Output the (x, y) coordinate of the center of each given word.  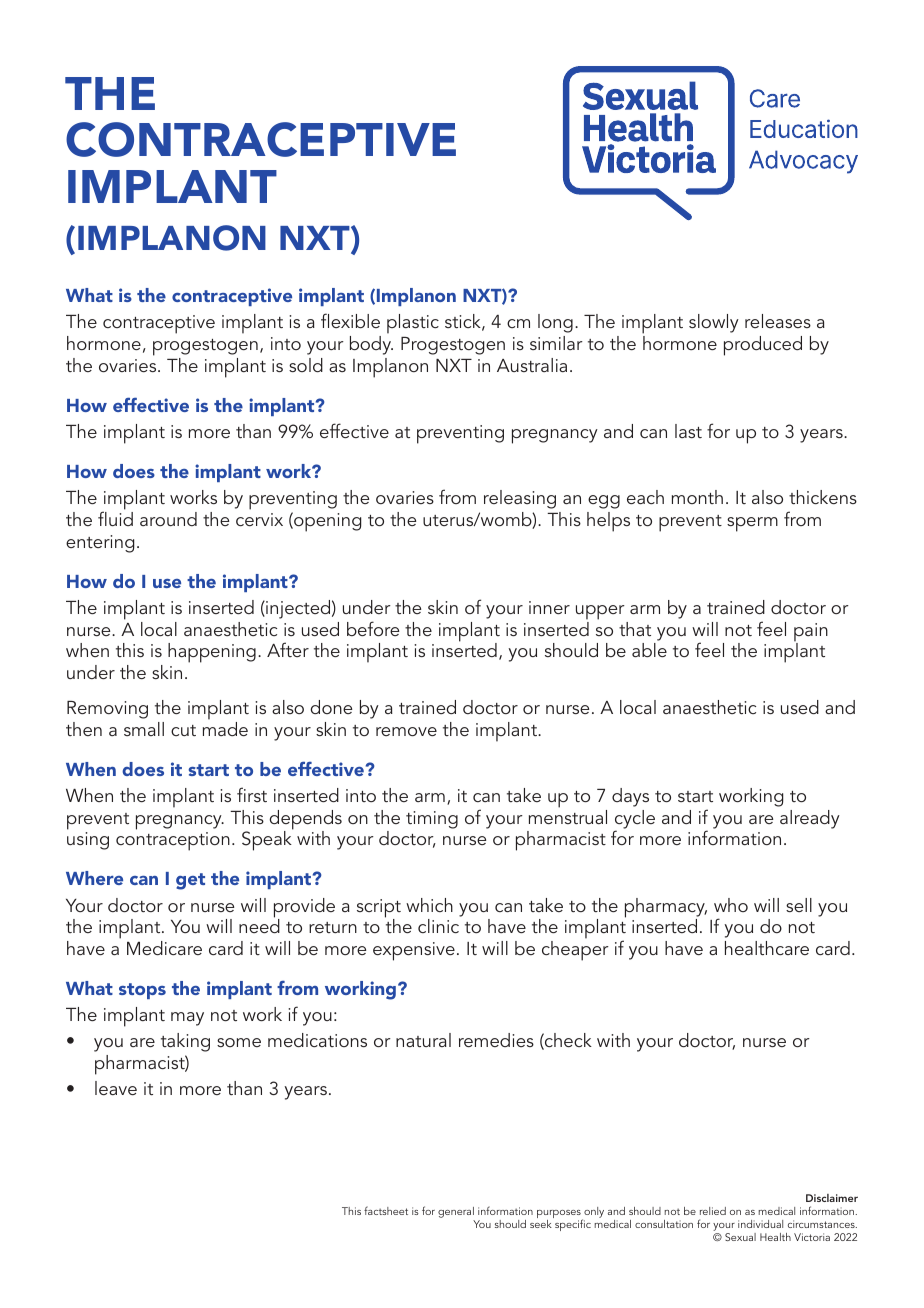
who (731, 905)
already (810, 819)
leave (116, 1088)
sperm (752, 524)
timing (432, 820)
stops (142, 991)
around (168, 519)
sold (306, 365)
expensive (414, 951)
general (456, 1214)
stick (464, 322)
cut (183, 730)
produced (763, 346)
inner (549, 607)
